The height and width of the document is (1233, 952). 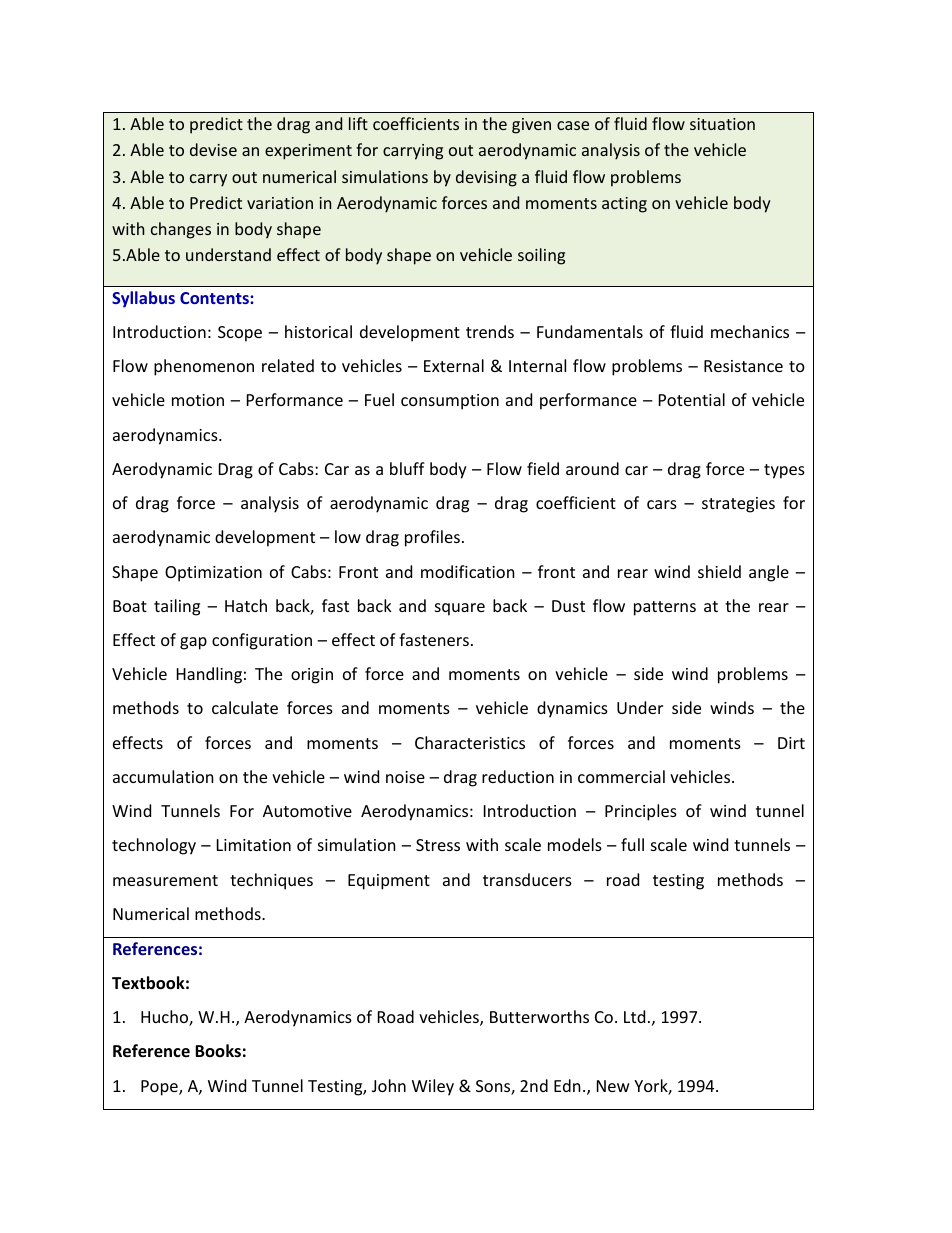 I want to click on patterns, so click(x=665, y=608).
